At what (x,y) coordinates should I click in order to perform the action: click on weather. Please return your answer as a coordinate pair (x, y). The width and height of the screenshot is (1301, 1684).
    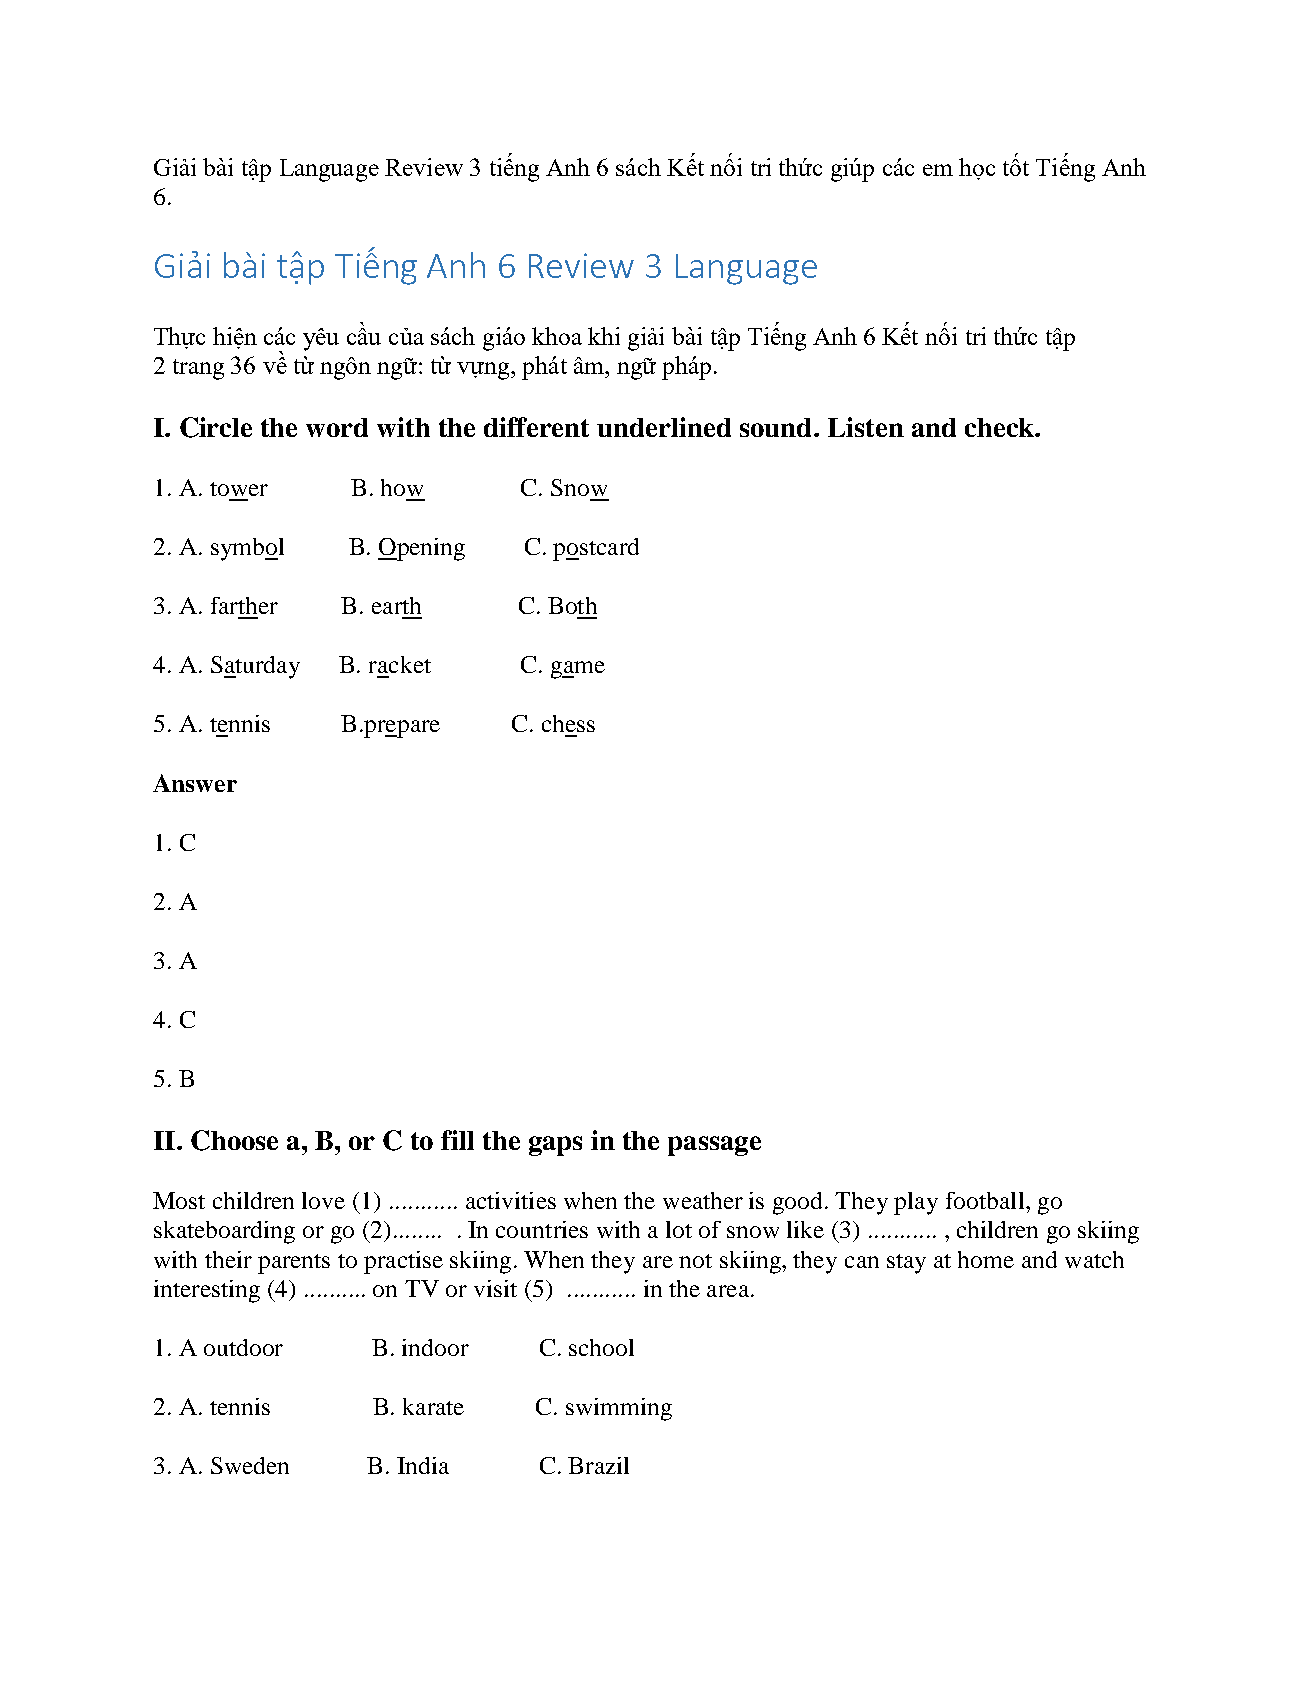
    Looking at the image, I should click on (703, 1200).
